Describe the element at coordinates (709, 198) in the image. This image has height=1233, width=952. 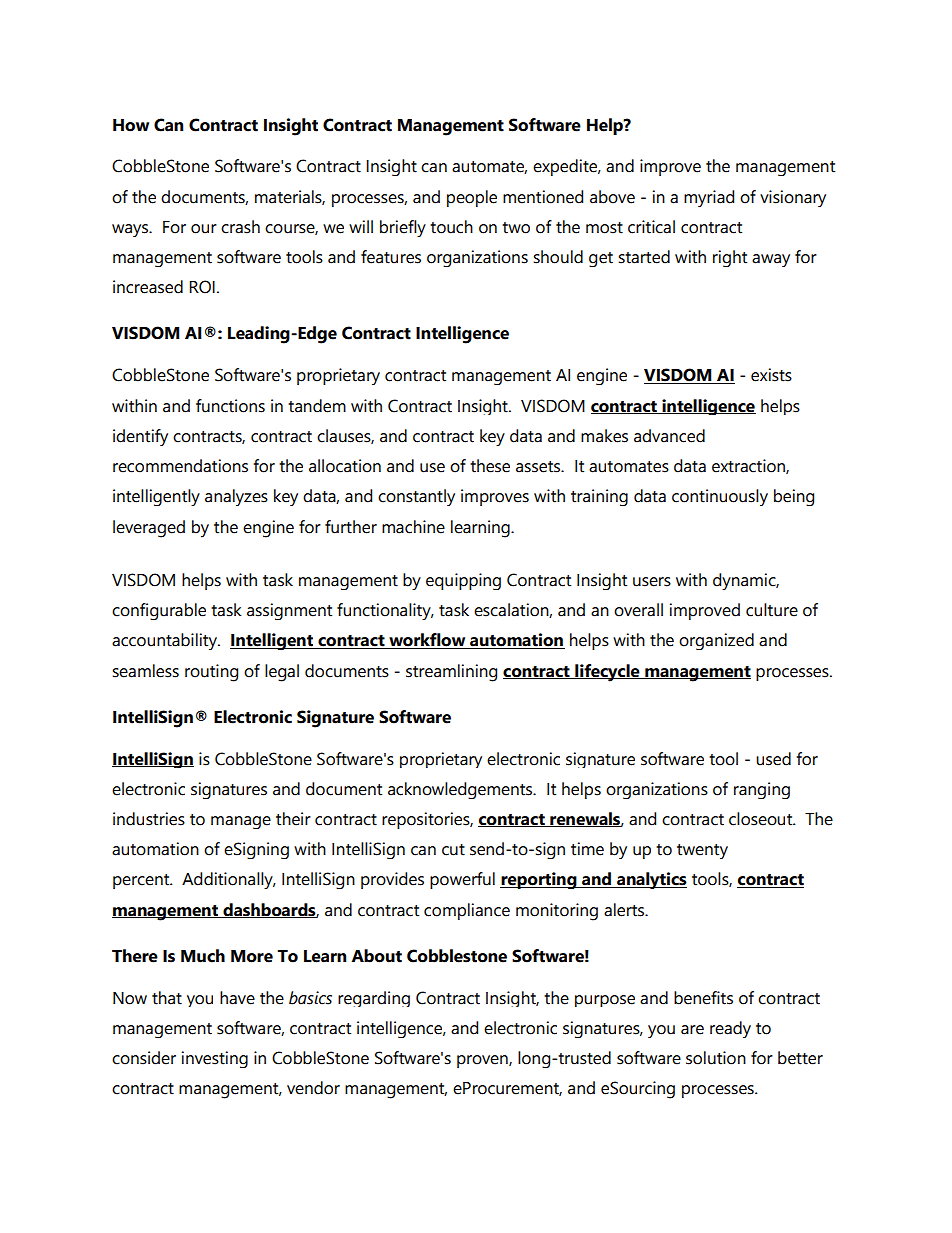
I see `myriad` at that location.
